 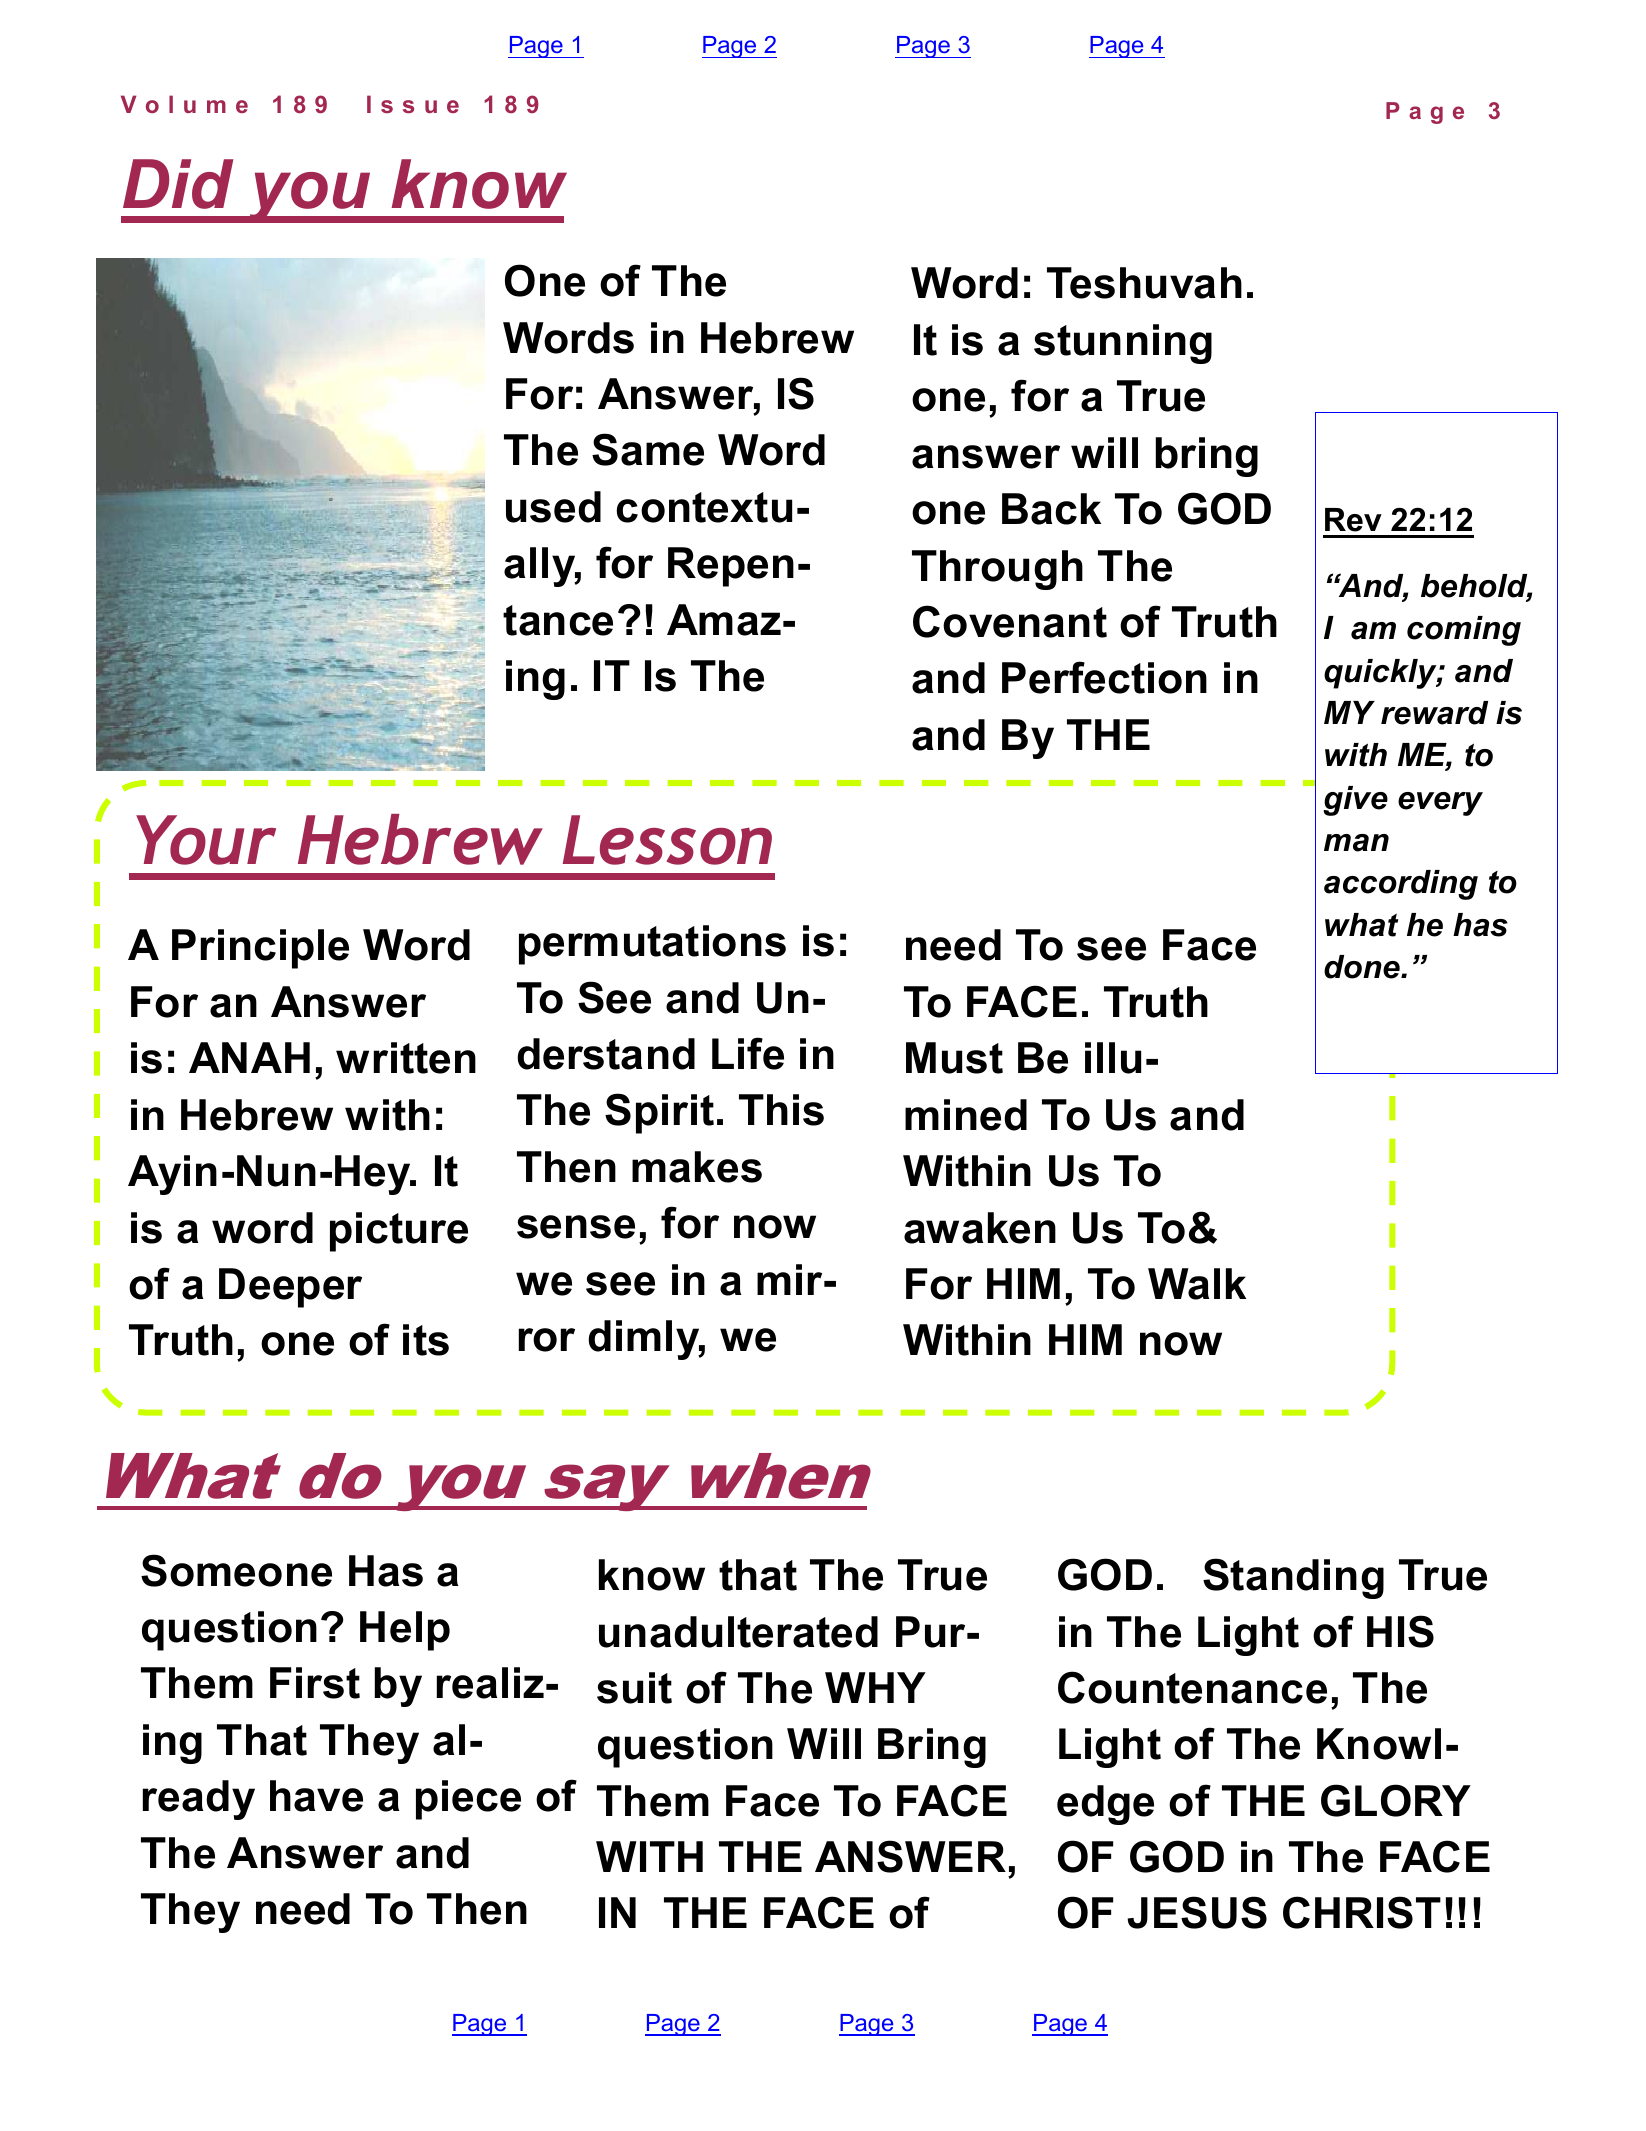 I want to click on WHY, so click(x=875, y=1687).
